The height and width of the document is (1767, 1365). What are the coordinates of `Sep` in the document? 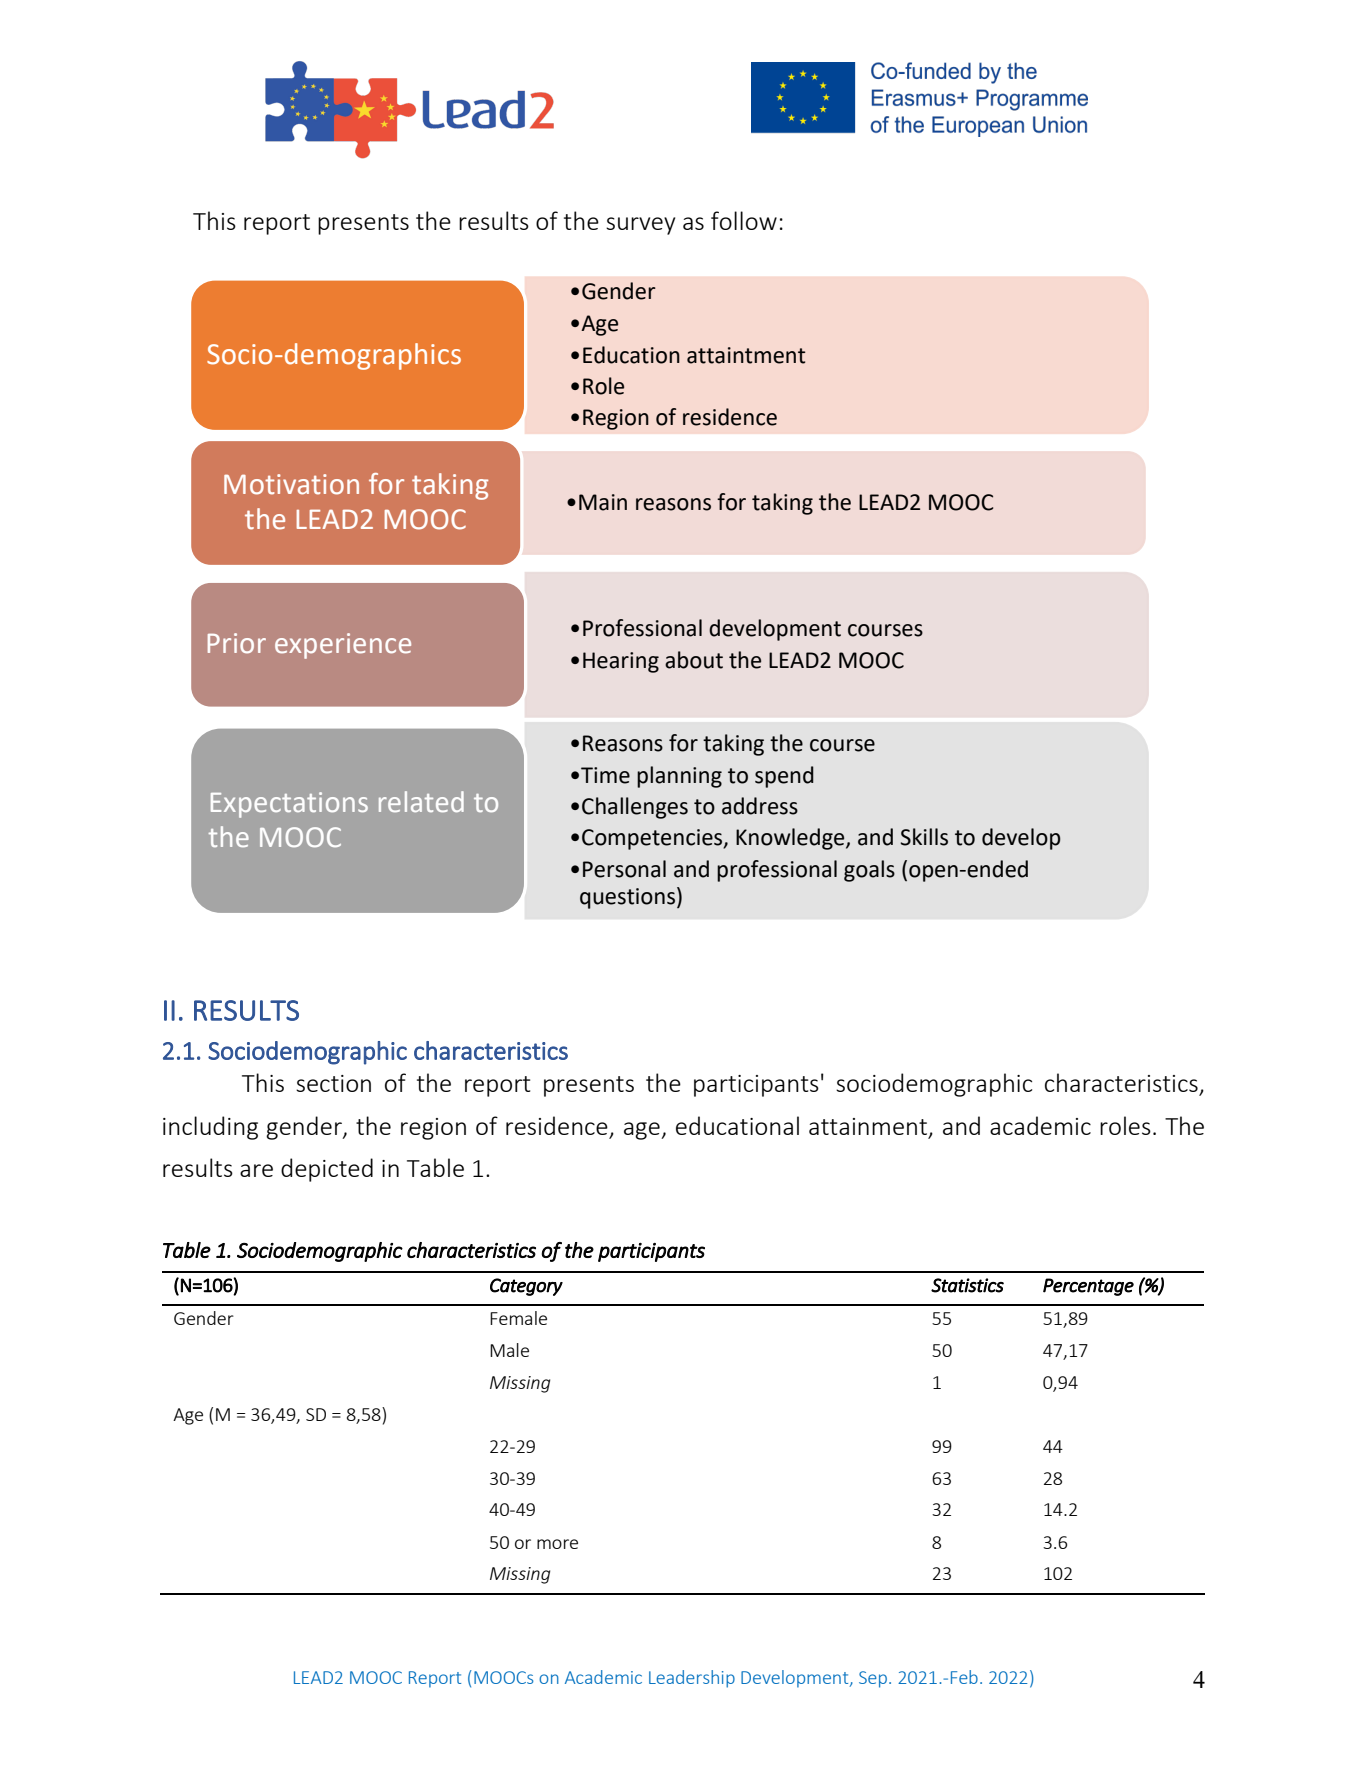 It's located at (873, 1679).
